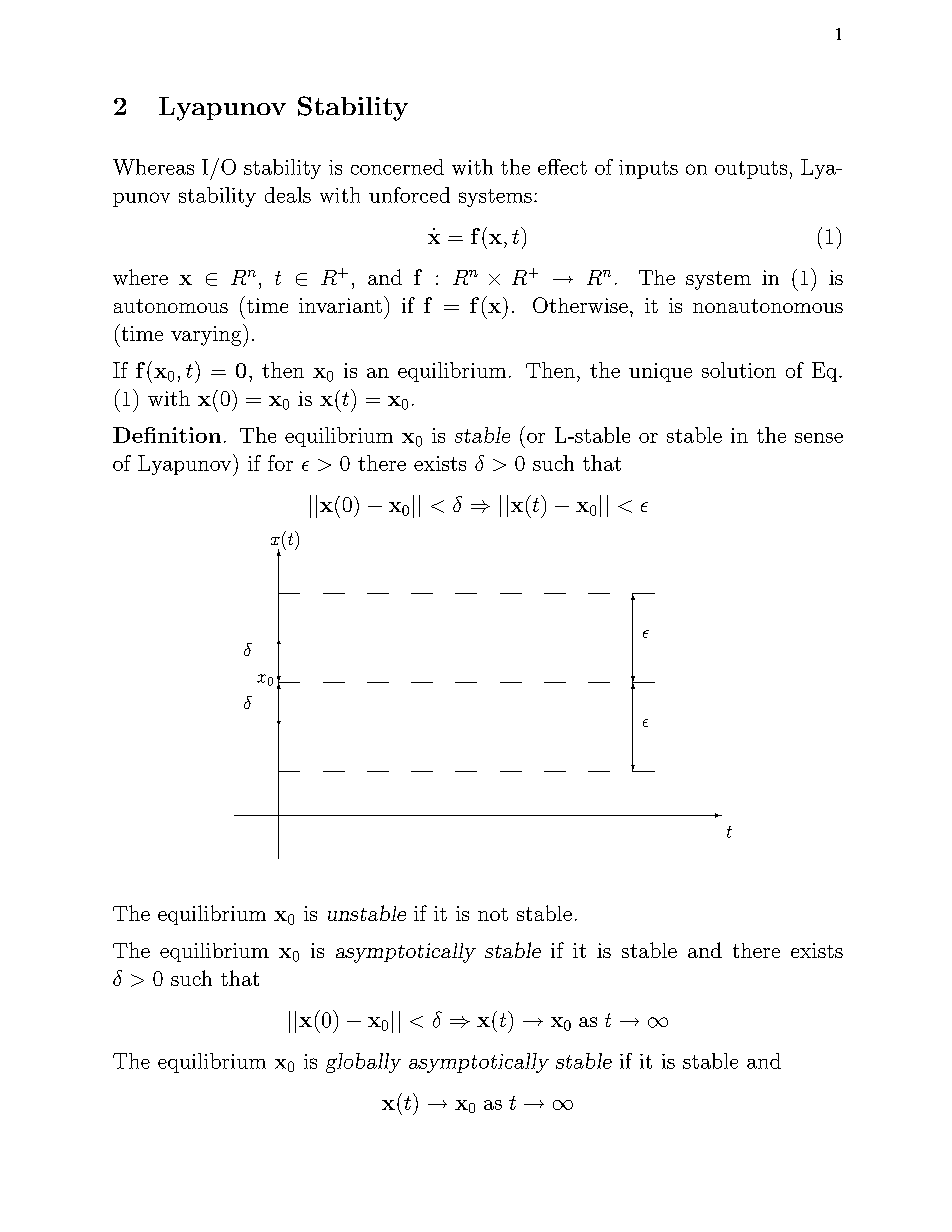 The height and width of the page is (1232, 952). I want to click on not, so click(493, 914).
